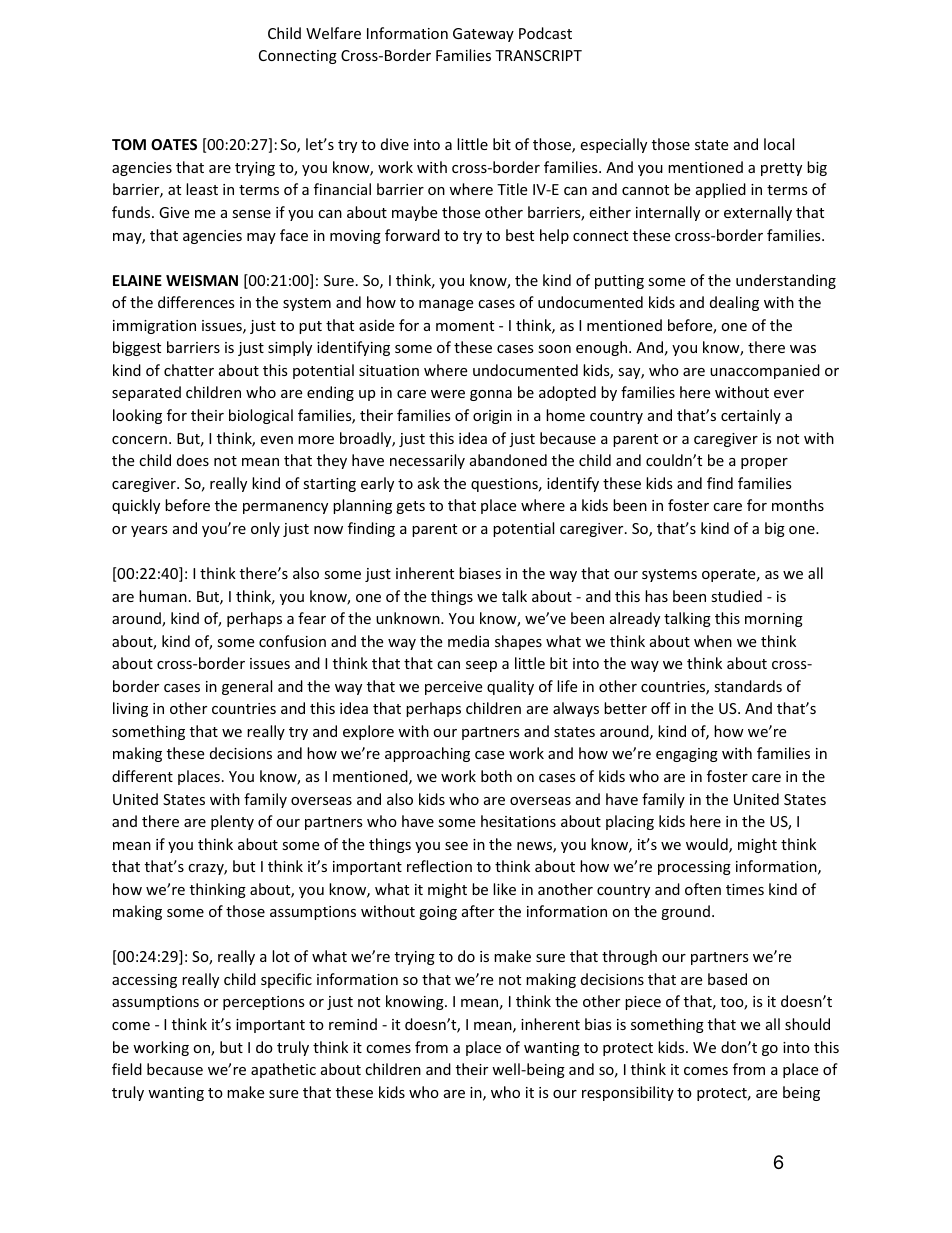 This image has height=1233, width=952. I want to click on apathetic, so click(283, 1070).
